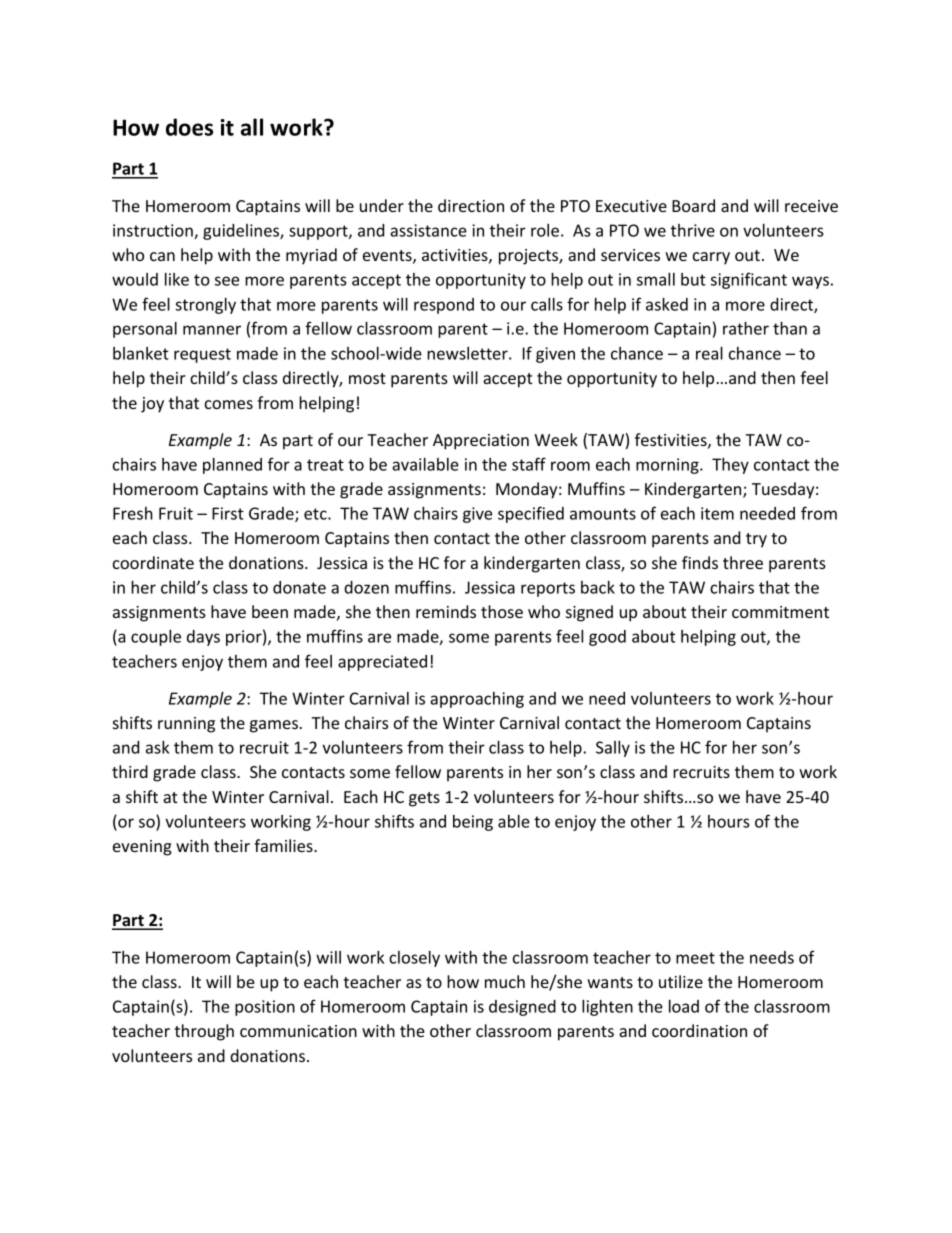  I want to click on much, so click(505, 981).
